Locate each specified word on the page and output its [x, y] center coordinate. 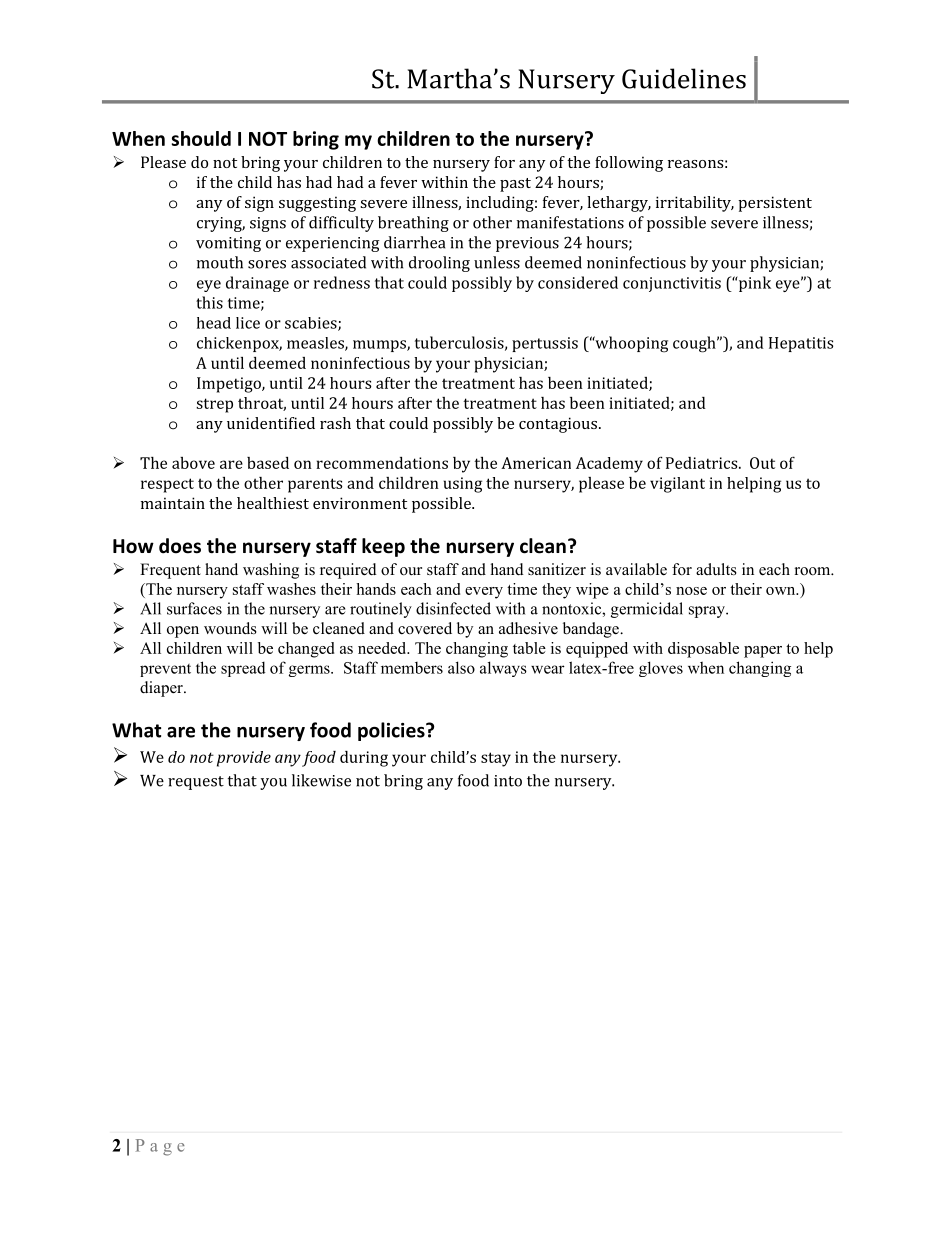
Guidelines [684, 78]
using [463, 485]
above [193, 463]
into [508, 781]
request [196, 783]
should [201, 138]
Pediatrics [703, 463]
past [515, 185]
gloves [661, 669]
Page [160, 1147]
